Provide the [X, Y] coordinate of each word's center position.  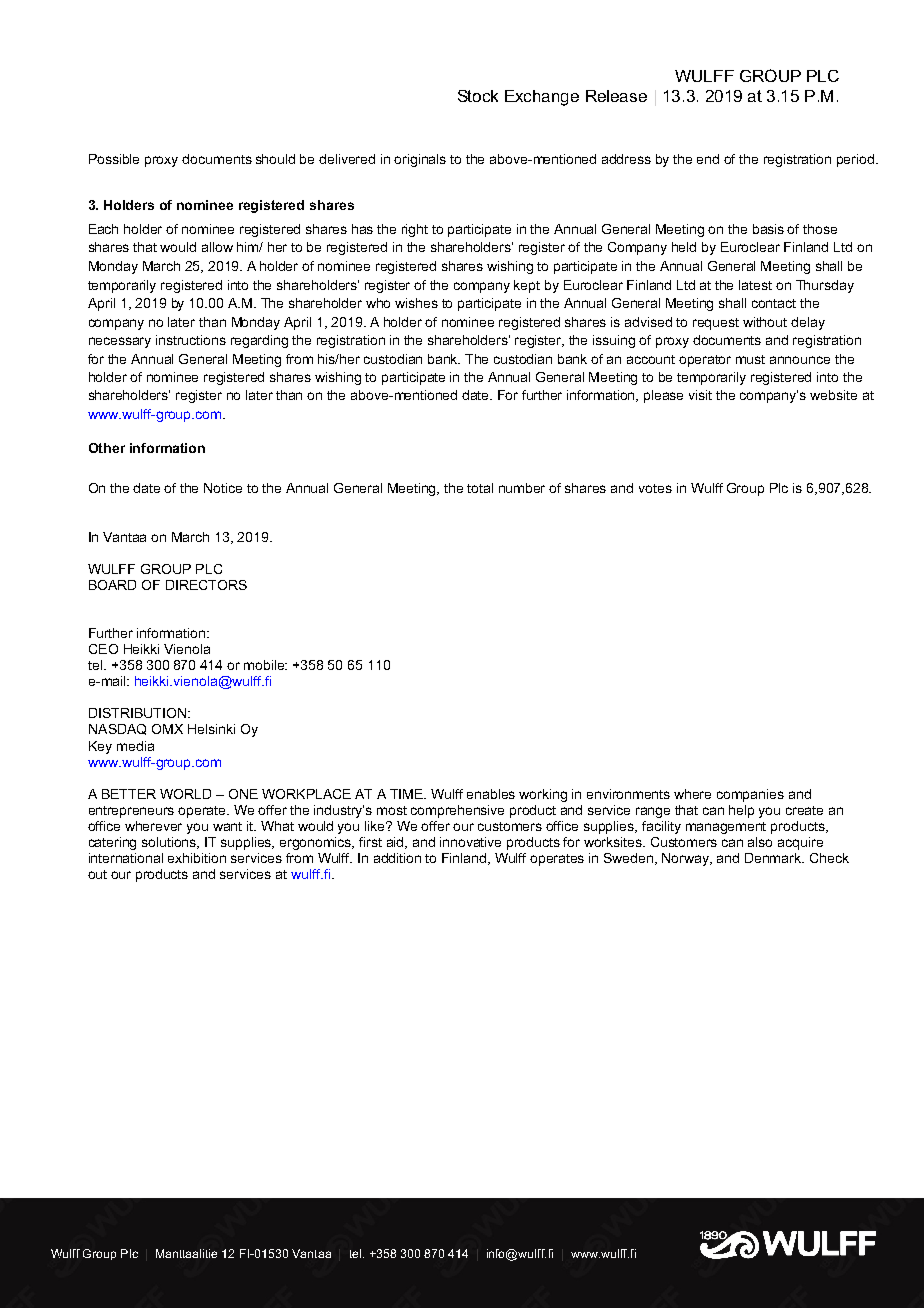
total [480, 488]
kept [527, 286]
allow [217, 247]
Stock [478, 96]
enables [491, 794]
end [708, 159]
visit [700, 395]
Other [107, 448]
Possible [114, 159]
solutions [170, 843]
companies [750, 795]
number [522, 488]
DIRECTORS [206, 585]
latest [755, 285]
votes [655, 488]
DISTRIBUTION [137, 713]
